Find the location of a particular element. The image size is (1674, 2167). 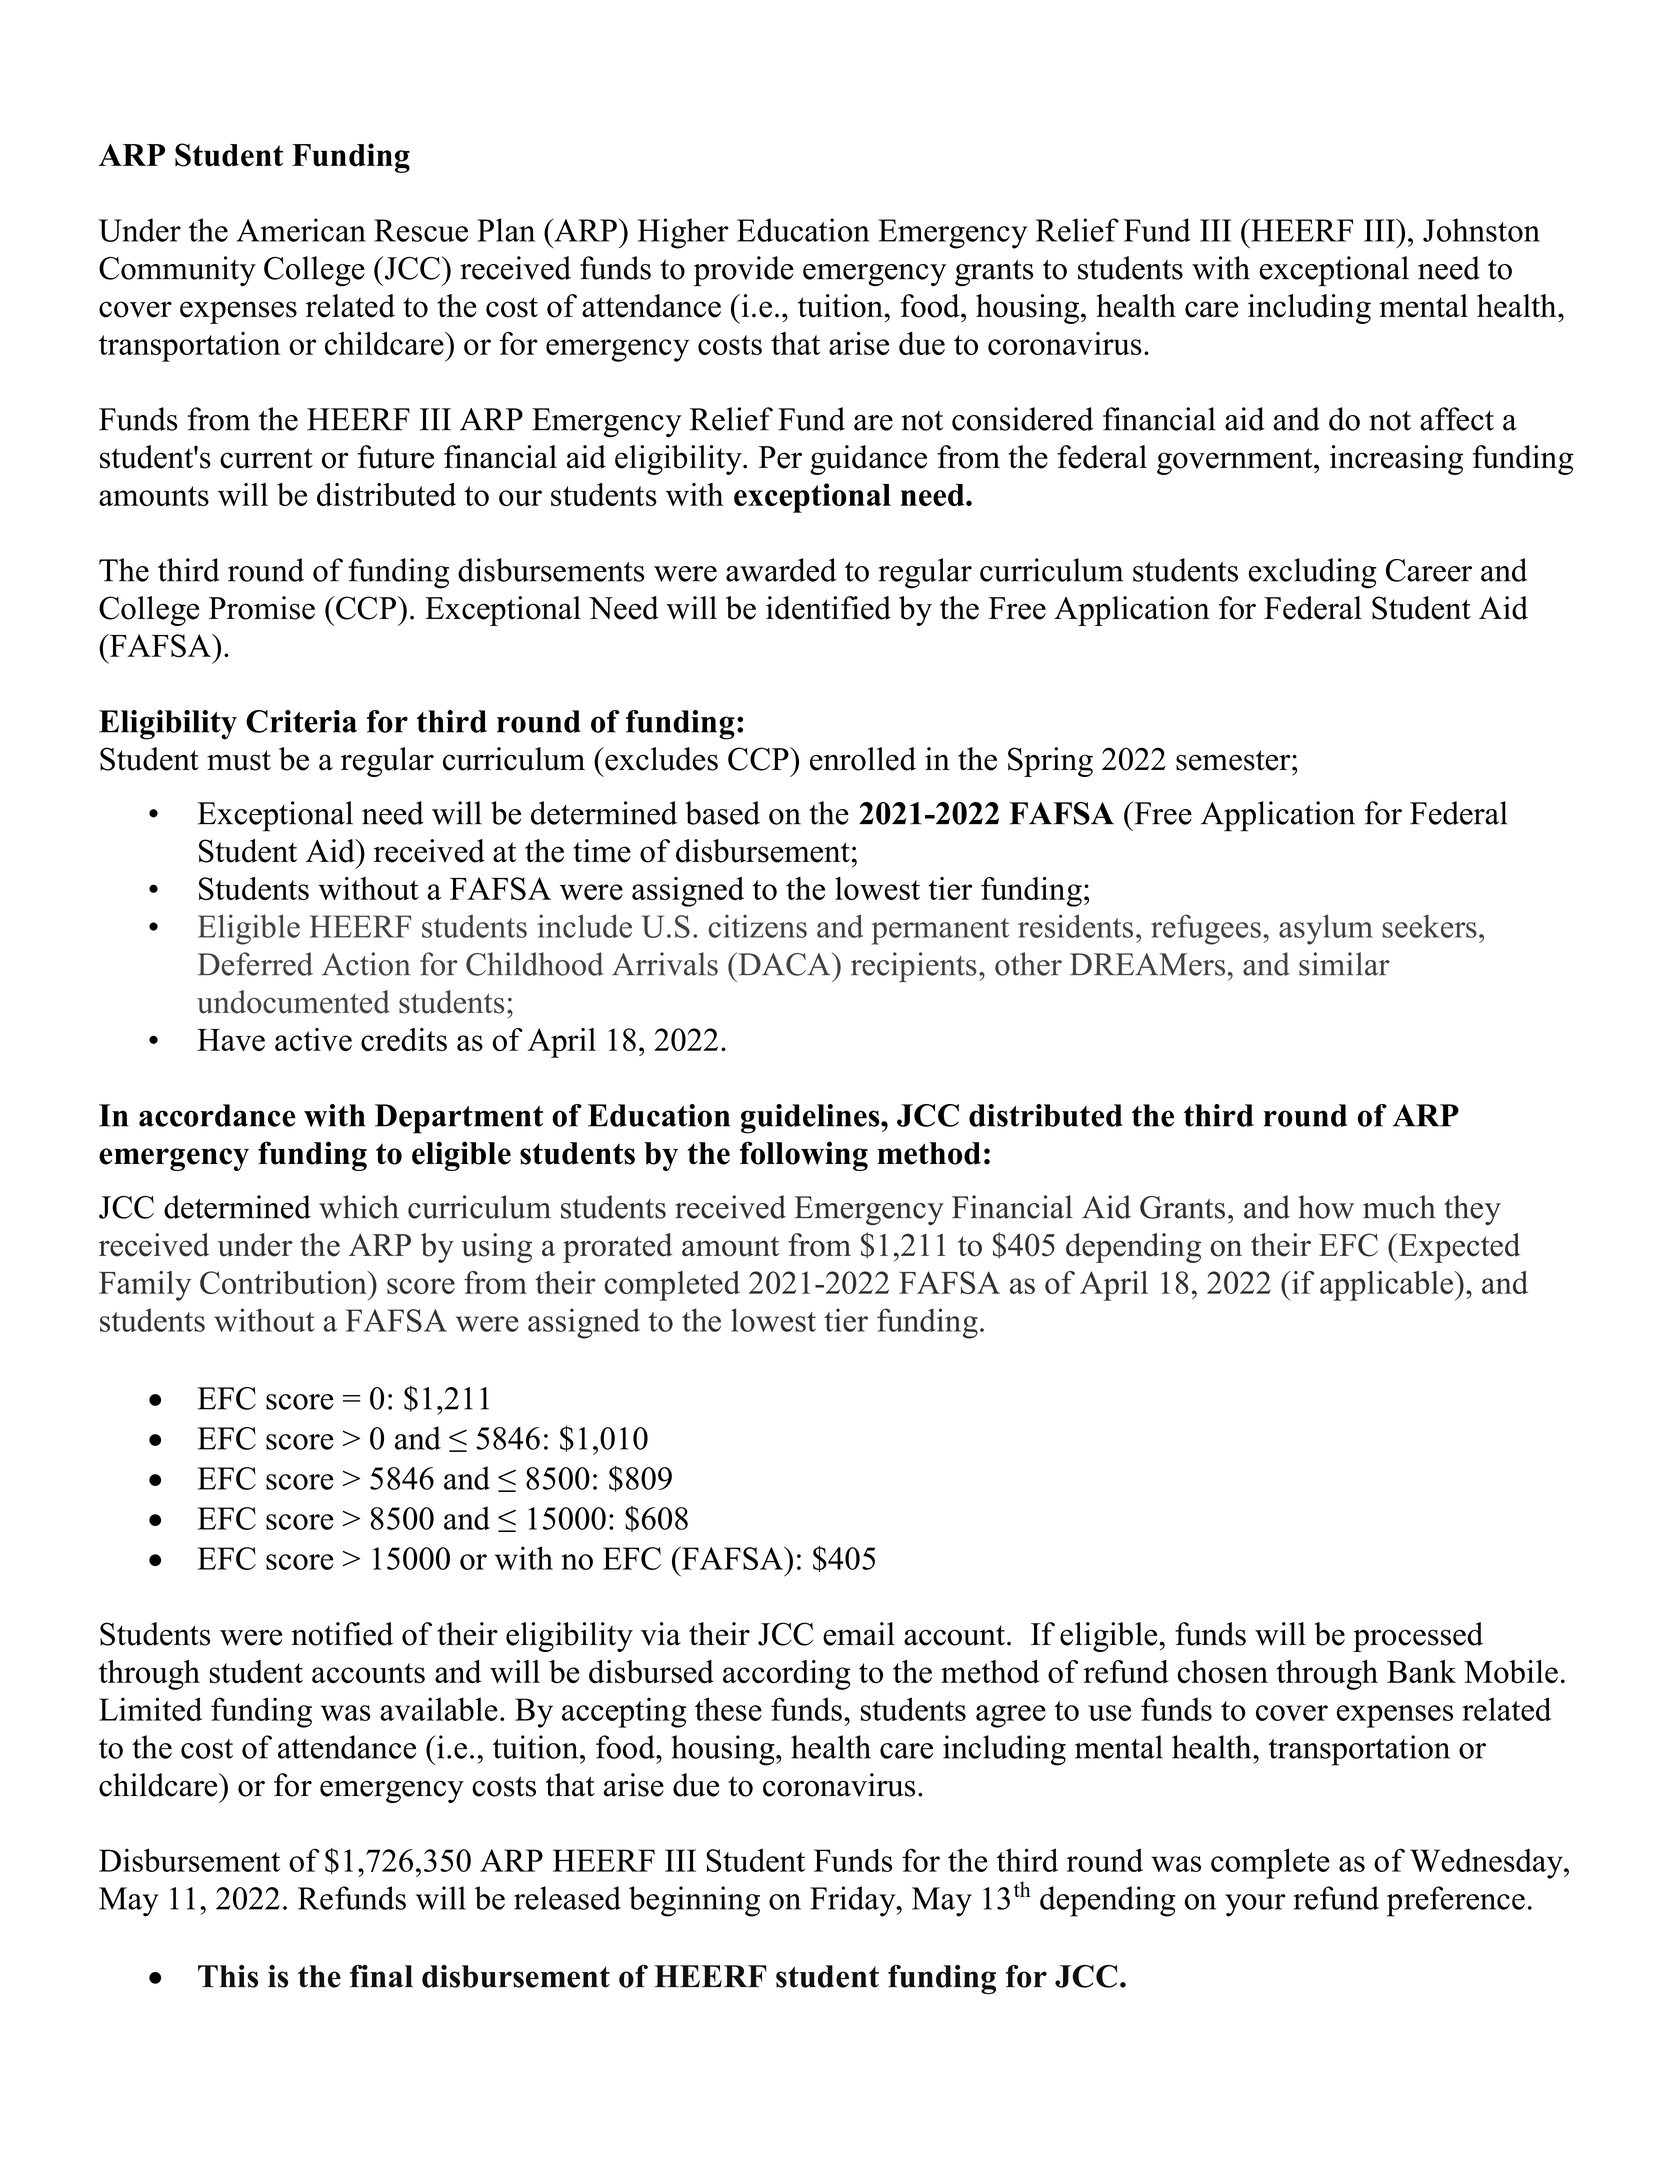

Contribution is located at coordinates (284, 1282).
